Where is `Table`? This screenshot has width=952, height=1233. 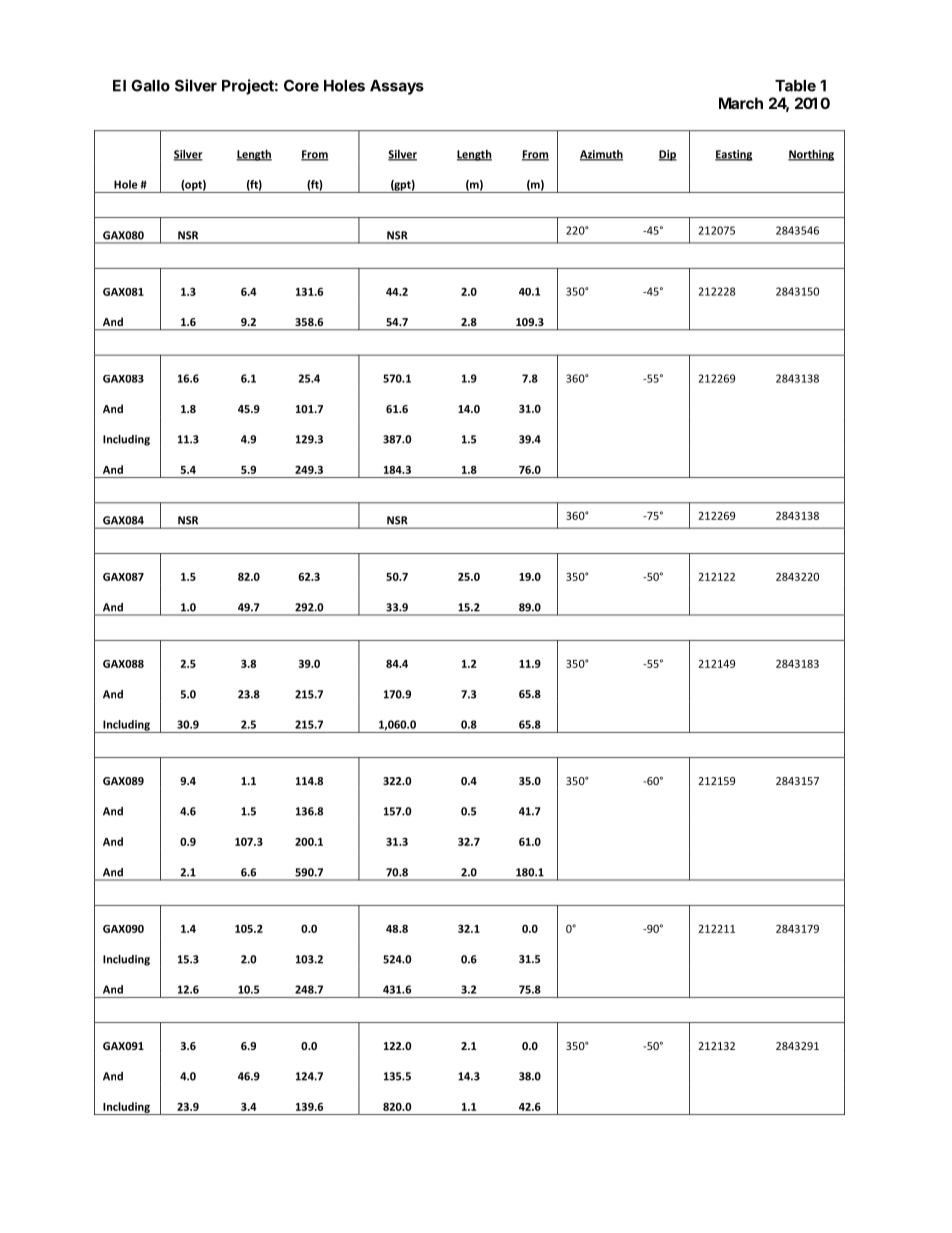 Table is located at coordinates (795, 86).
